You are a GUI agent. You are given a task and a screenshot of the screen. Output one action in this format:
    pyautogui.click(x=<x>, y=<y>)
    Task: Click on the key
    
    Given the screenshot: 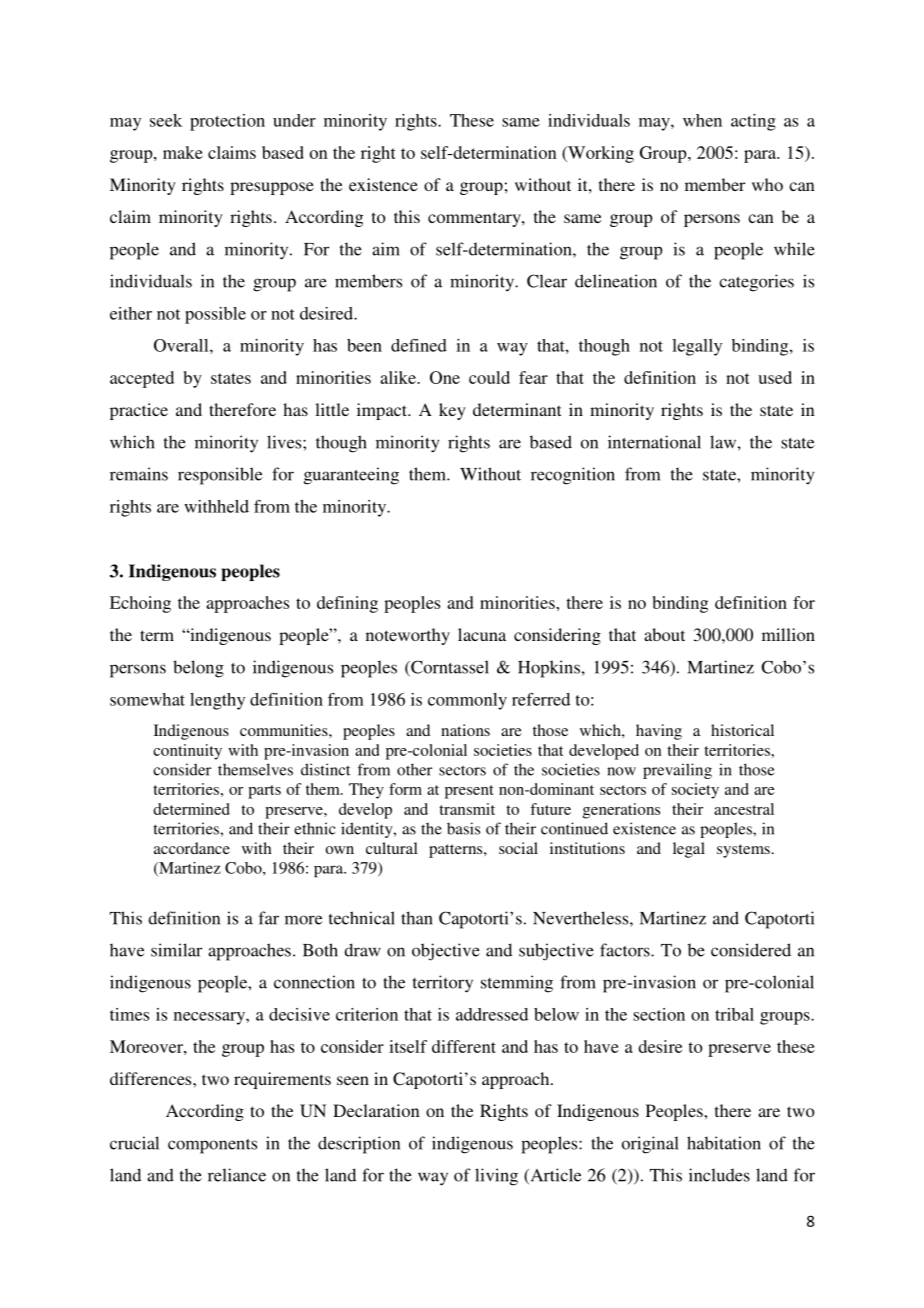 What is the action you would take?
    pyautogui.click(x=452, y=411)
